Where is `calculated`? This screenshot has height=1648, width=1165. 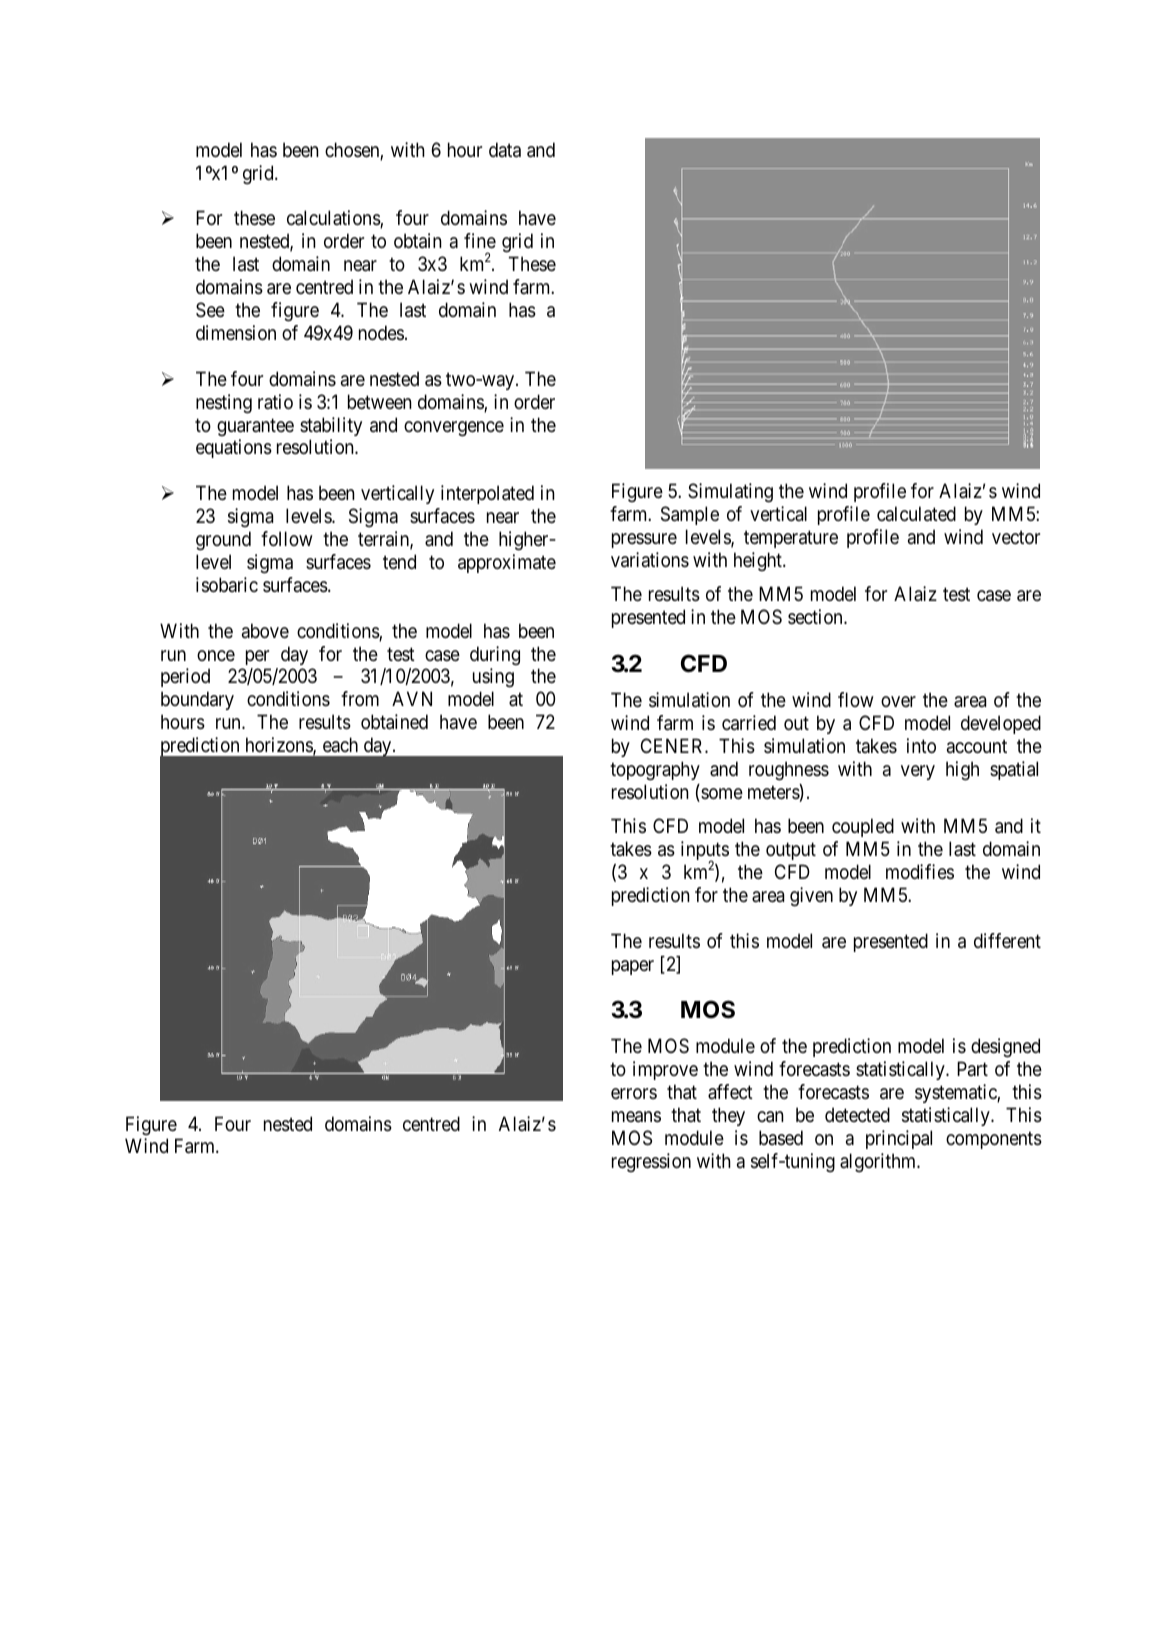
calculated is located at coordinates (916, 514).
